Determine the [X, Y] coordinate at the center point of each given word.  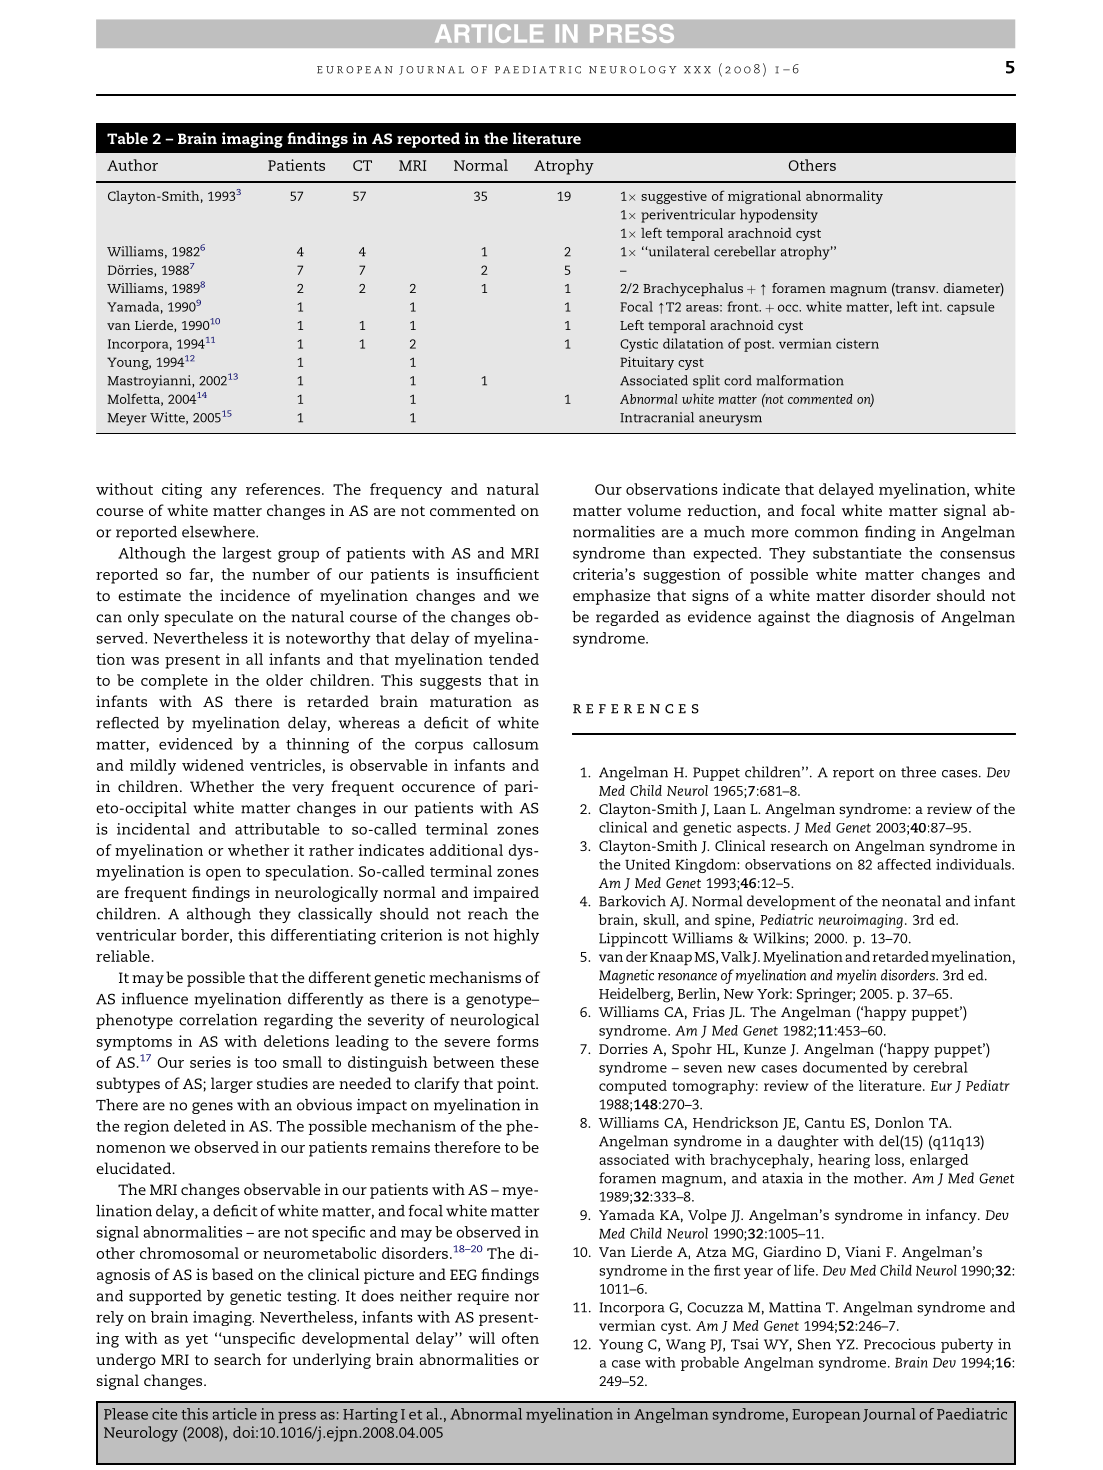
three [918, 772]
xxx [697, 70]
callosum [506, 744]
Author [132, 165]
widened [213, 765]
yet [197, 1341]
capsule [971, 308]
